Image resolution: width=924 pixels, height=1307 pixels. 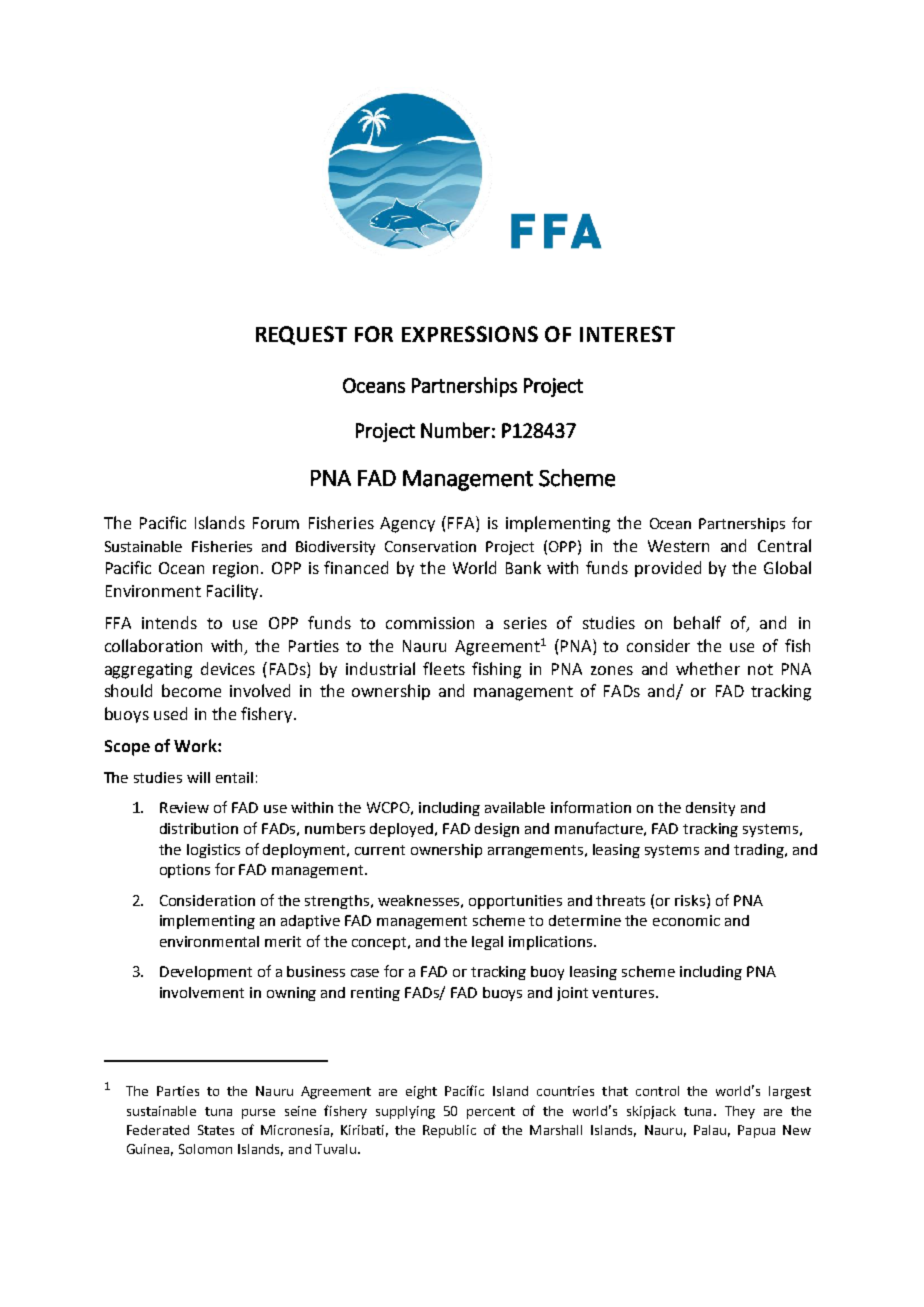 I want to click on They, so click(x=740, y=1112).
